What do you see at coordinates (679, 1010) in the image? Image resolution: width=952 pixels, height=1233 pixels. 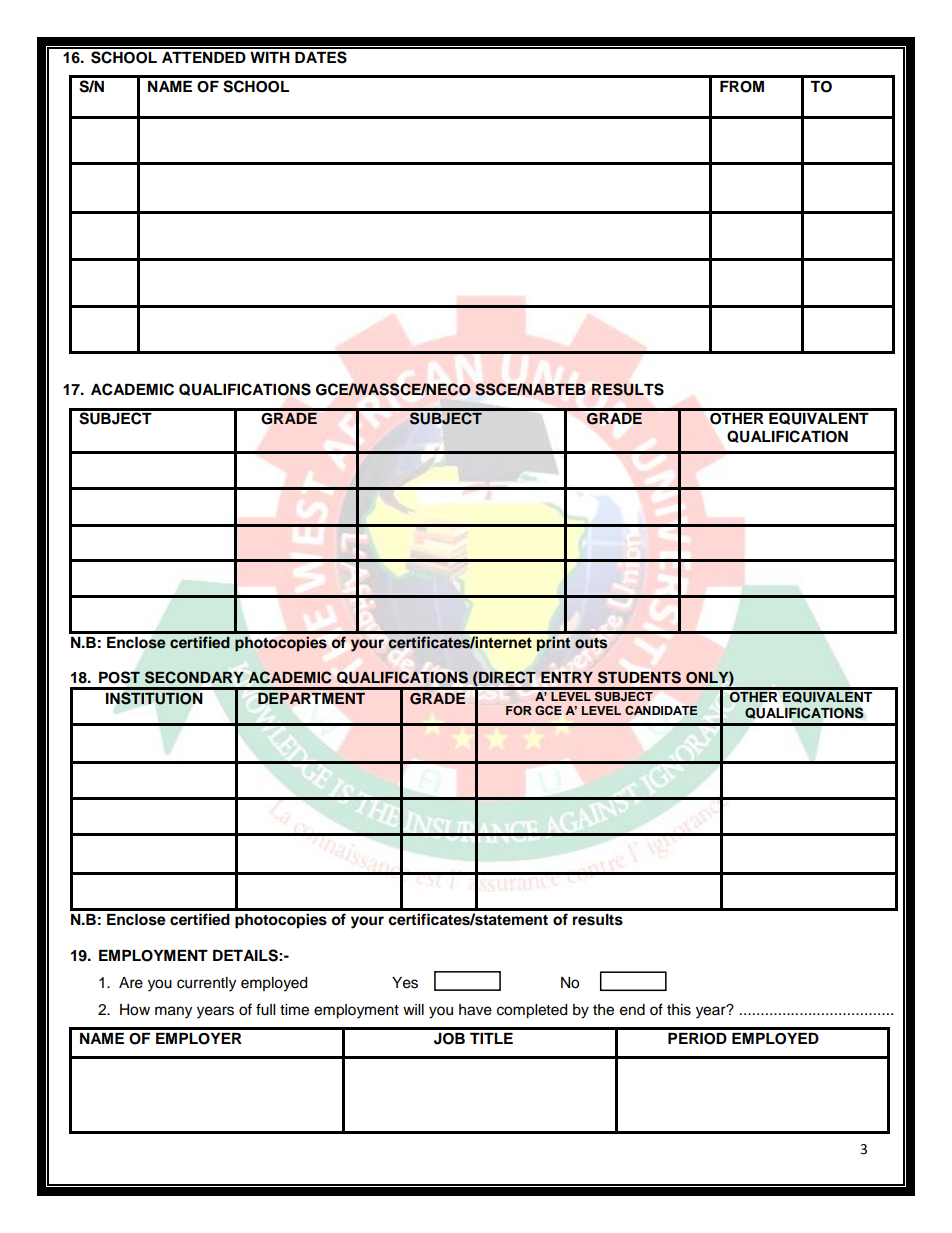 I see `this` at bounding box center [679, 1010].
